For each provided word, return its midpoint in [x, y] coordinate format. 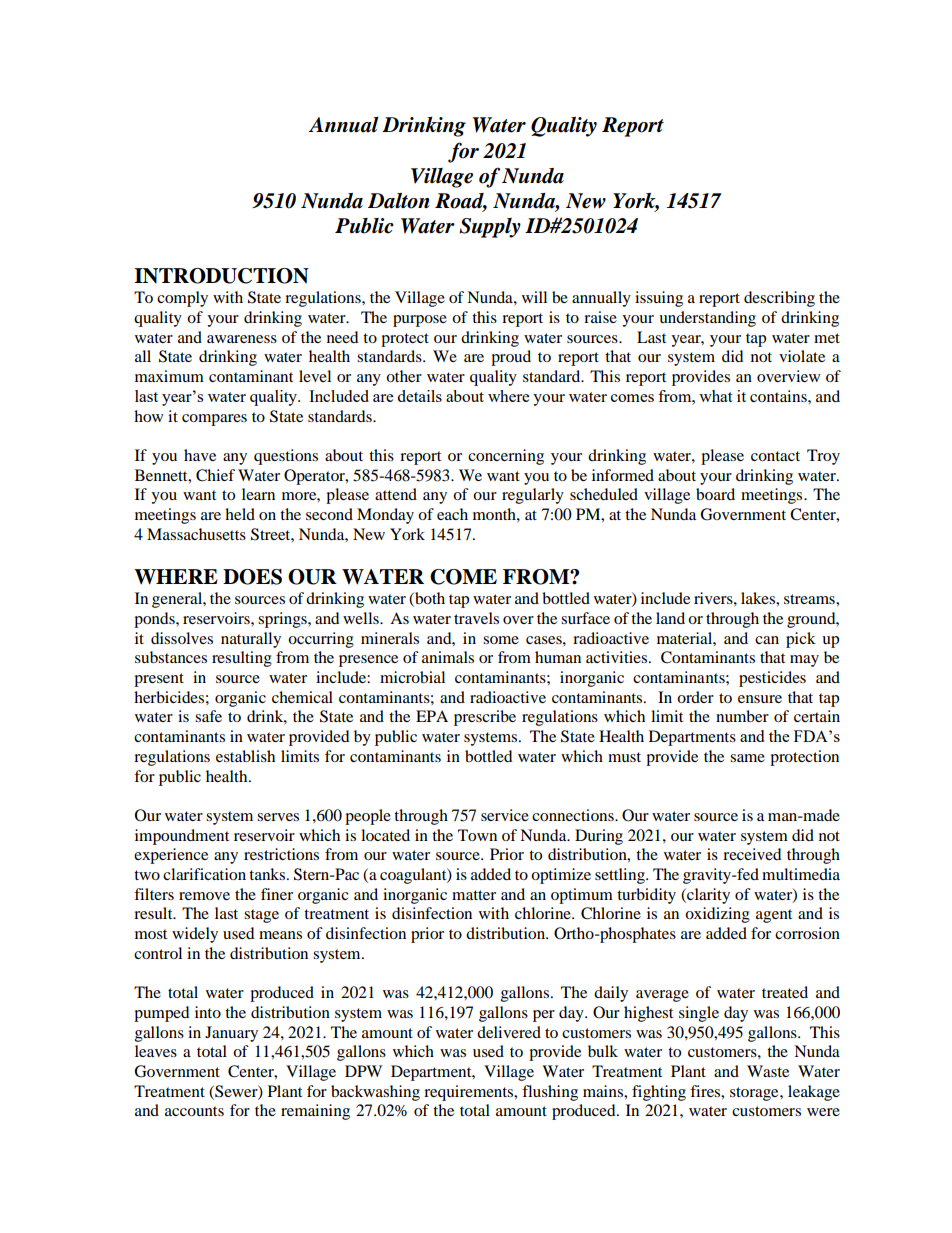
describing [779, 299]
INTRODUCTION [221, 276]
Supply [490, 228]
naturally [251, 640]
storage [755, 1094]
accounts [194, 1111]
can [767, 640]
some [501, 640]
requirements [470, 1093]
